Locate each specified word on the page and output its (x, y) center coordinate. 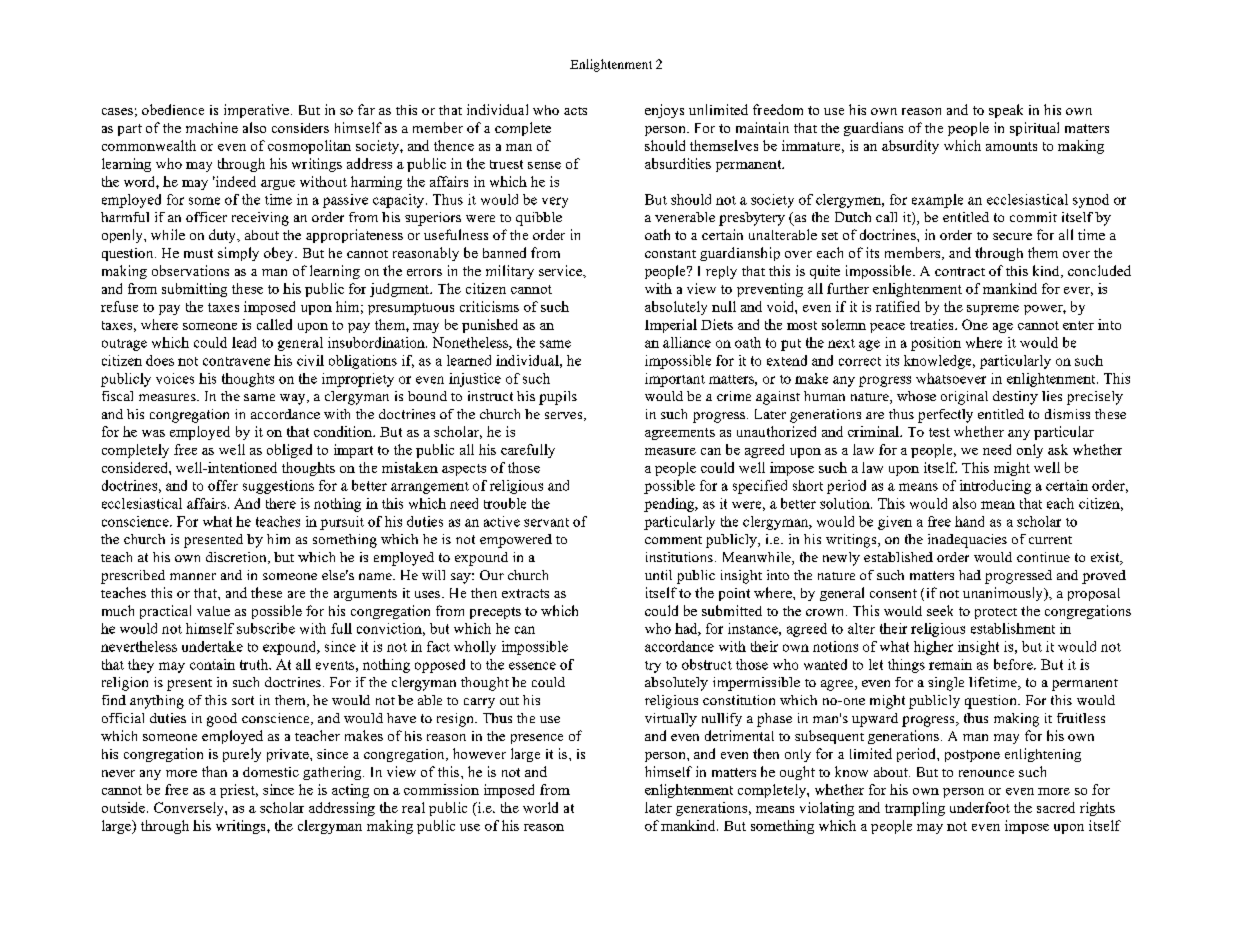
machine (212, 127)
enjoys (664, 111)
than (214, 771)
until (658, 575)
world (540, 807)
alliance (687, 342)
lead (244, 342)
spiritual (1034, 129)
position (936, 344)
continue (1043, 557)
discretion (237, 558)
